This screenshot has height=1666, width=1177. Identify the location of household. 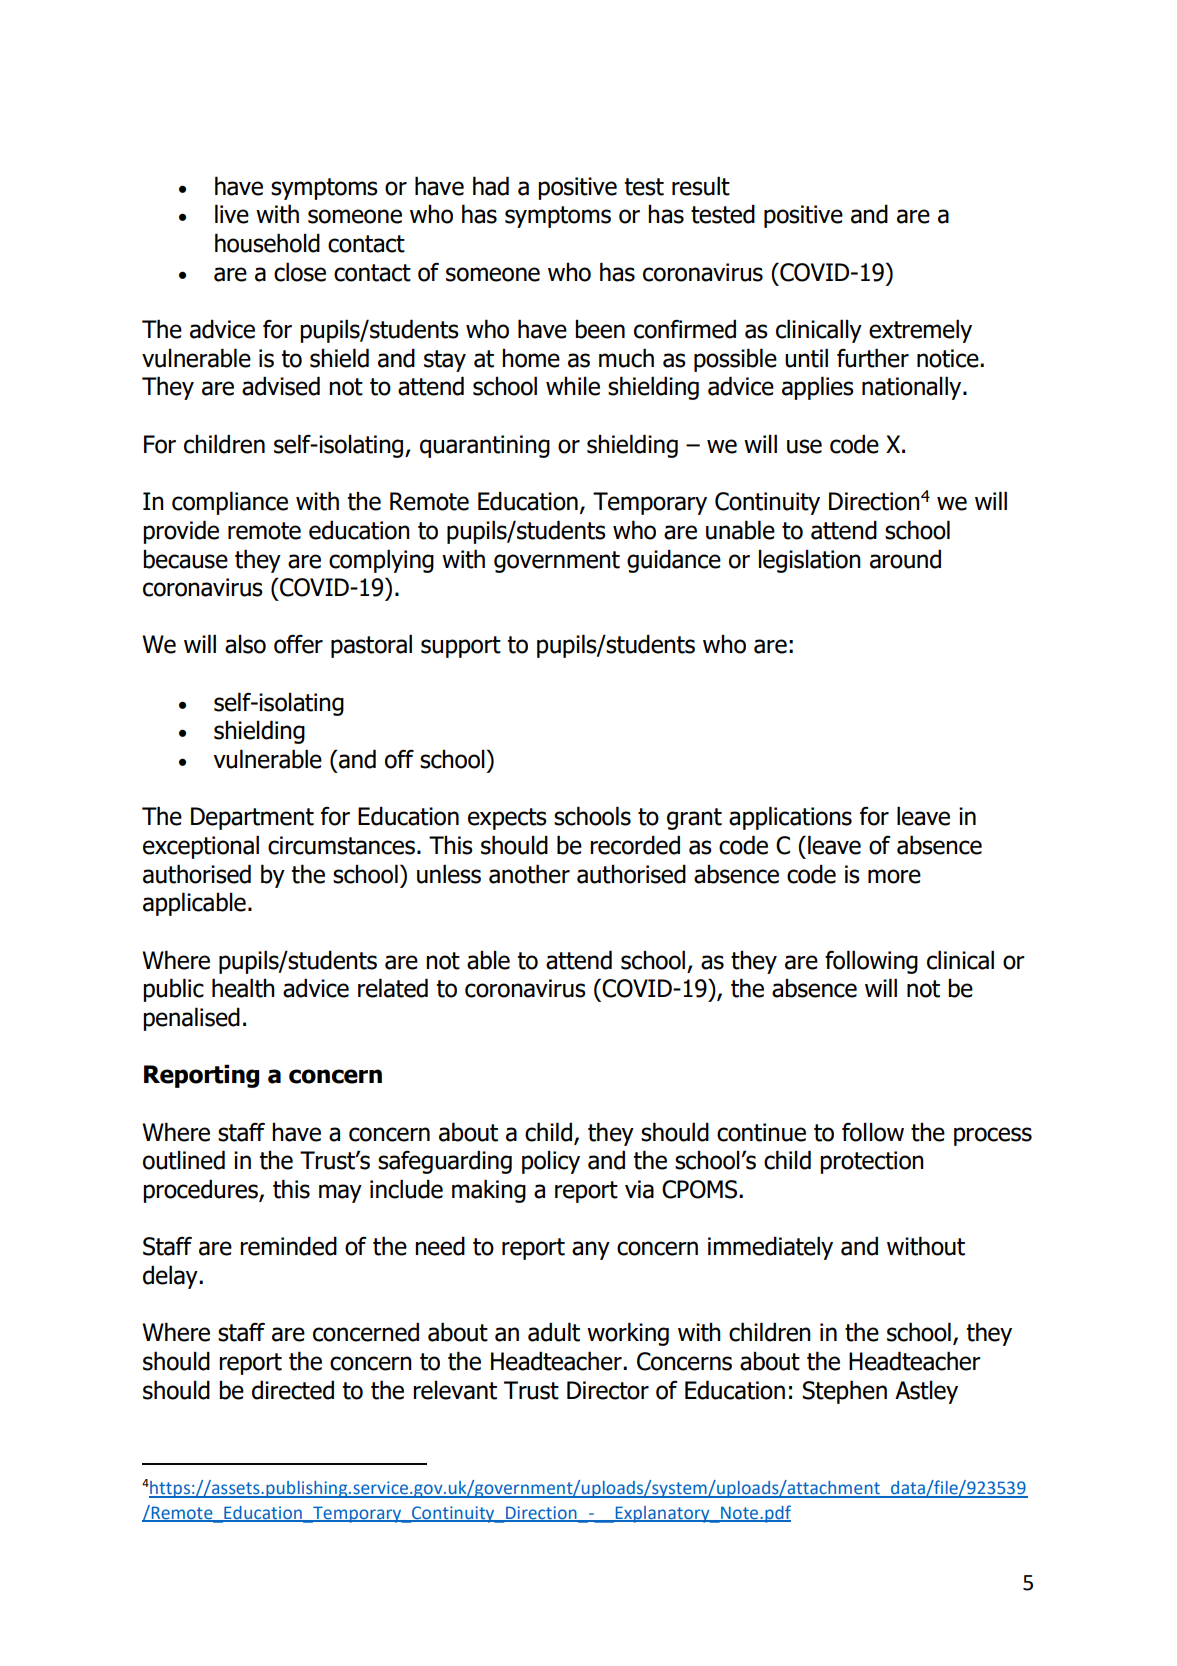
(267, 243).
